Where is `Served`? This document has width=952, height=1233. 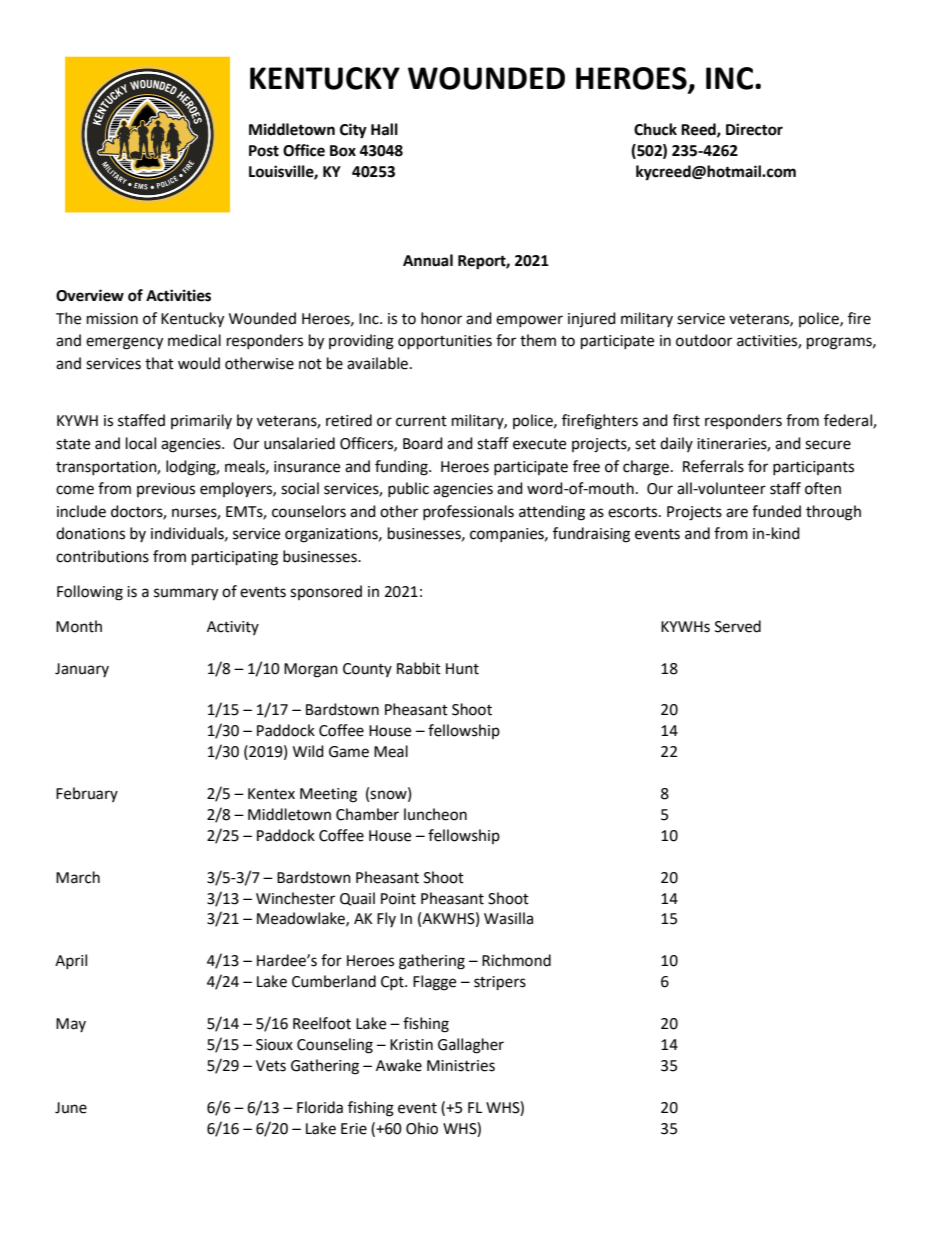 Served is located at coordinates (738, 626).
